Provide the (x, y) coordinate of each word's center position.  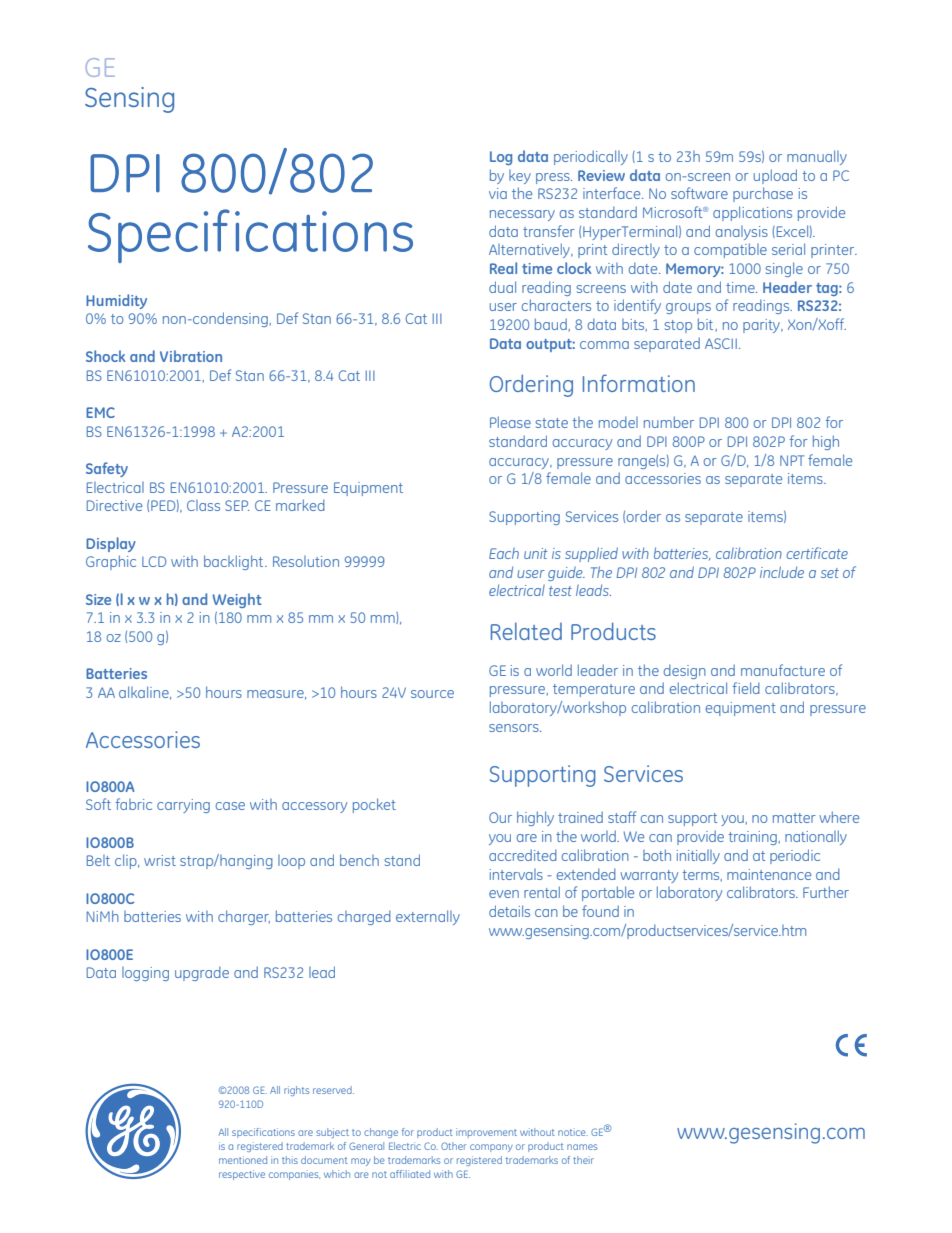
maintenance (769, 874)
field (746, 688)
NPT (792, 460)
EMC (100, 412)
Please (510, 422)
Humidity (116, 301)
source (432, 694)
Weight (237, 600)
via (498, 193)
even (504, 894)
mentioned (243, 1160)
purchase (763, 194)
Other (454, 1146)
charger (244, 917)
